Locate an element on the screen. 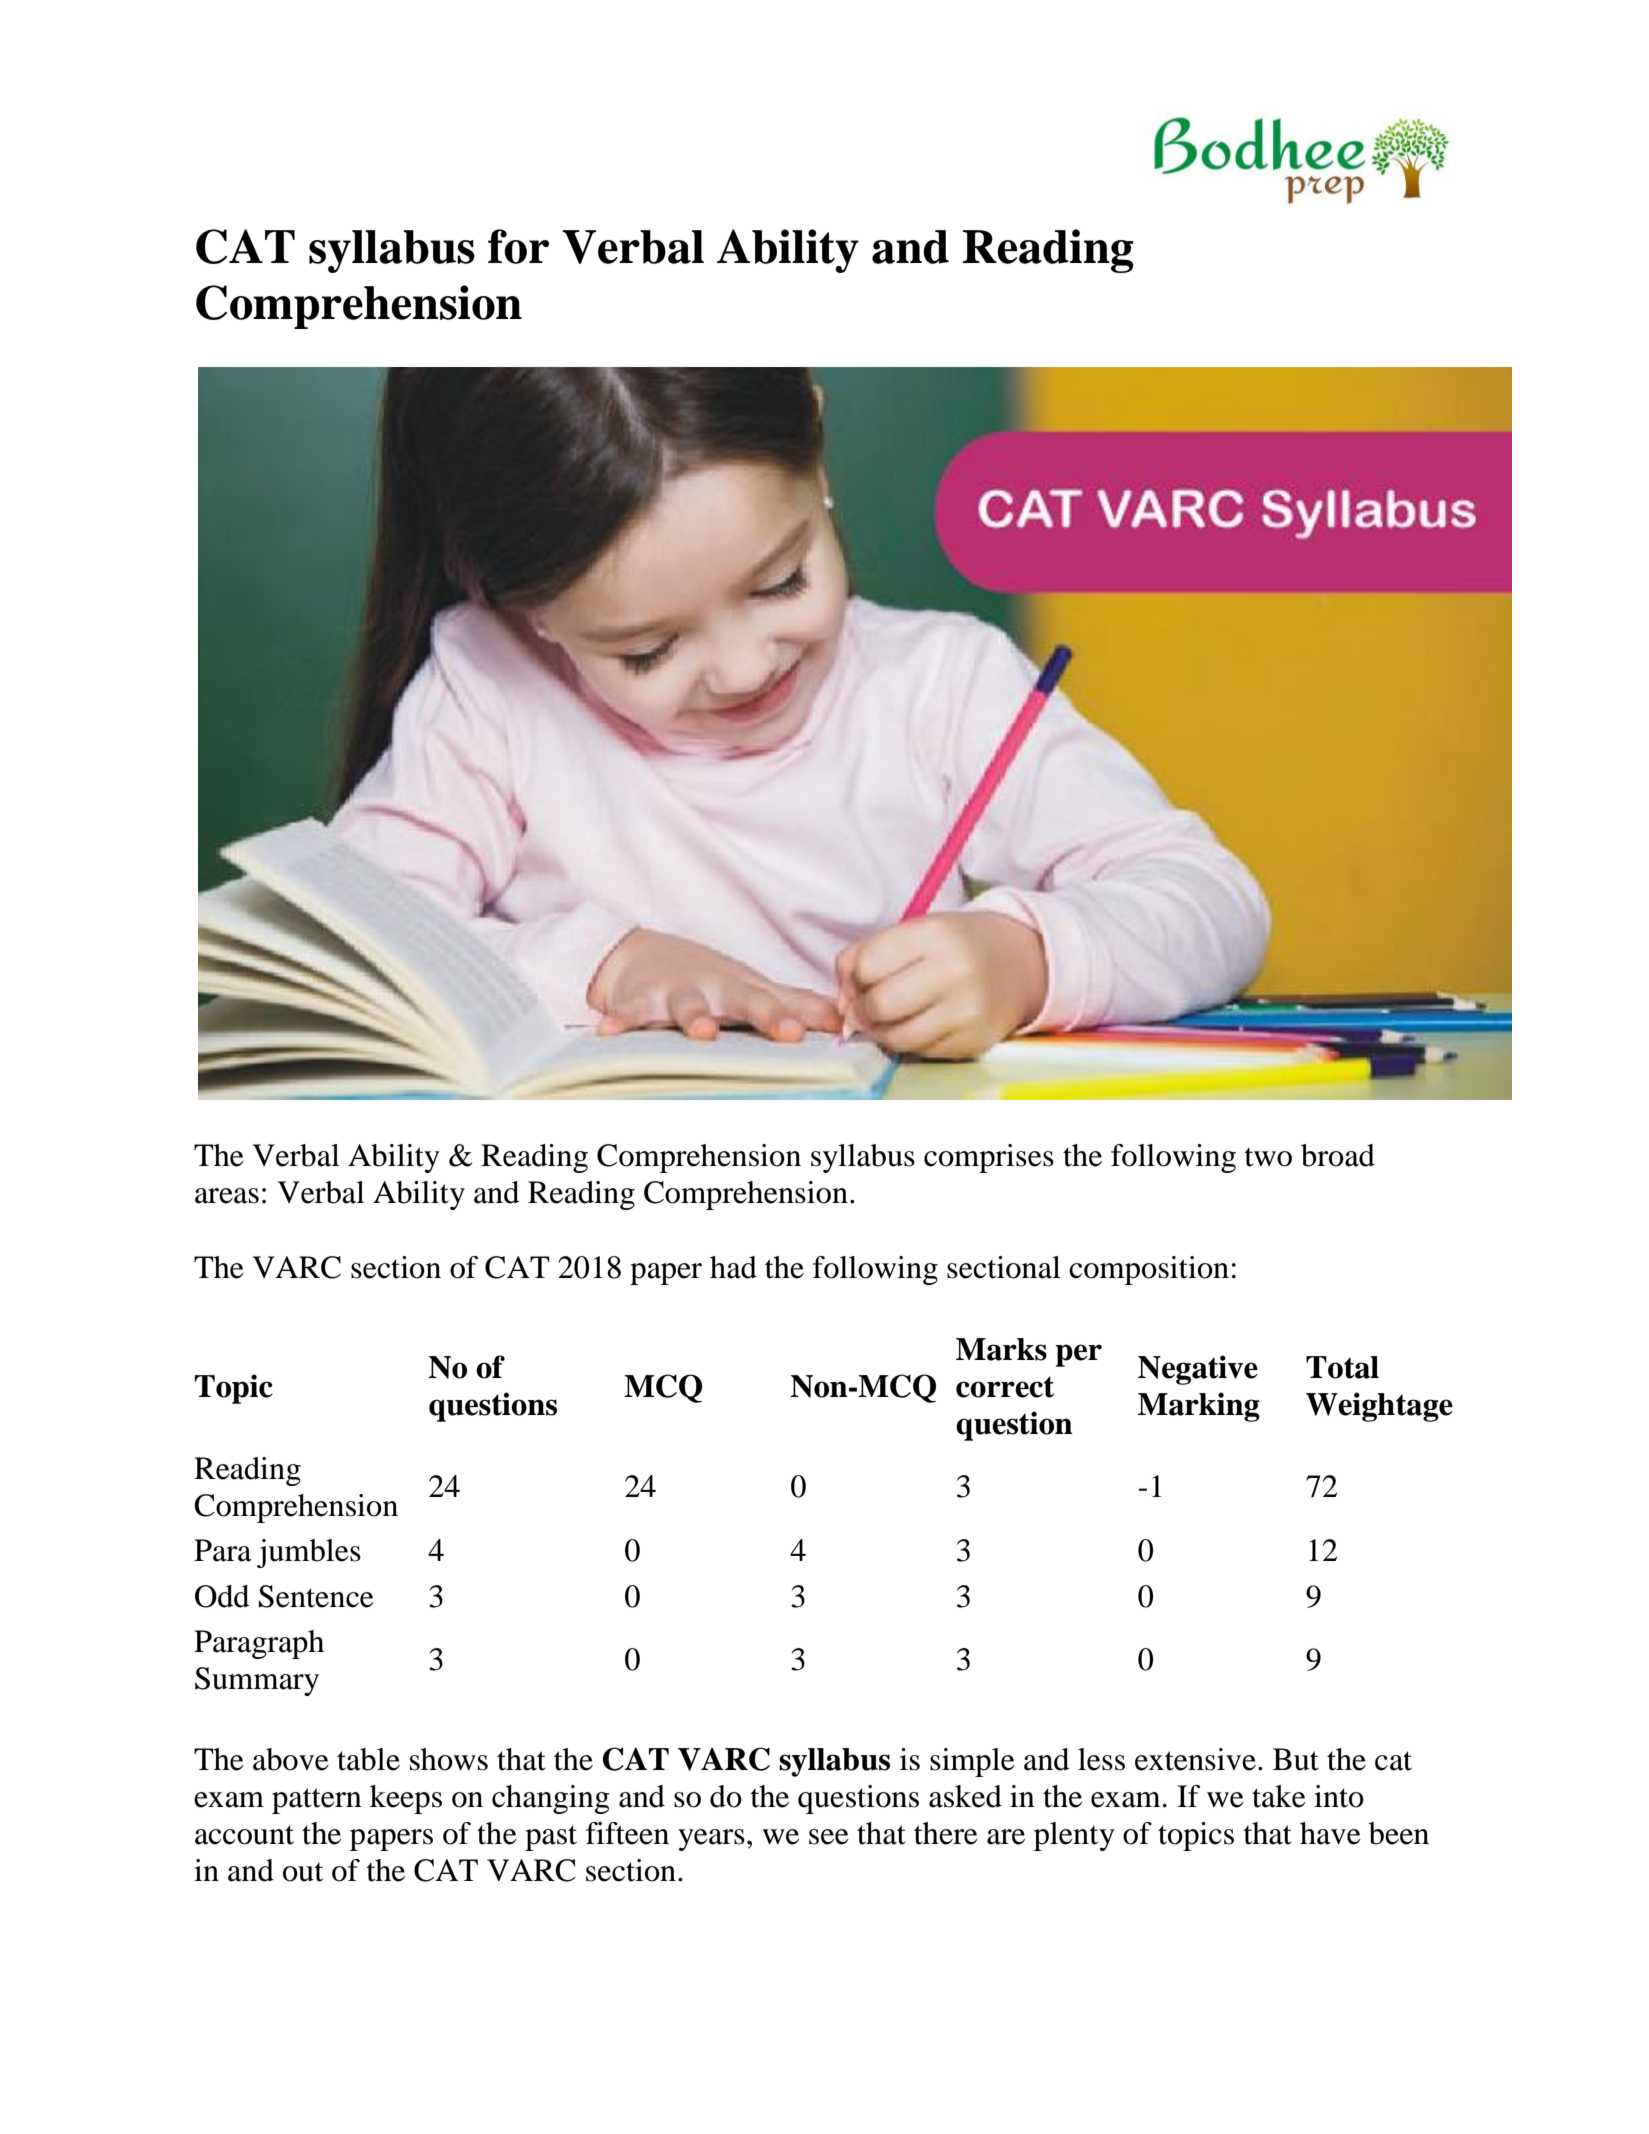 Image resolution: width=1649 pixels, height=2134 pixels. Sentence is located at coordinates (316, 1596).
